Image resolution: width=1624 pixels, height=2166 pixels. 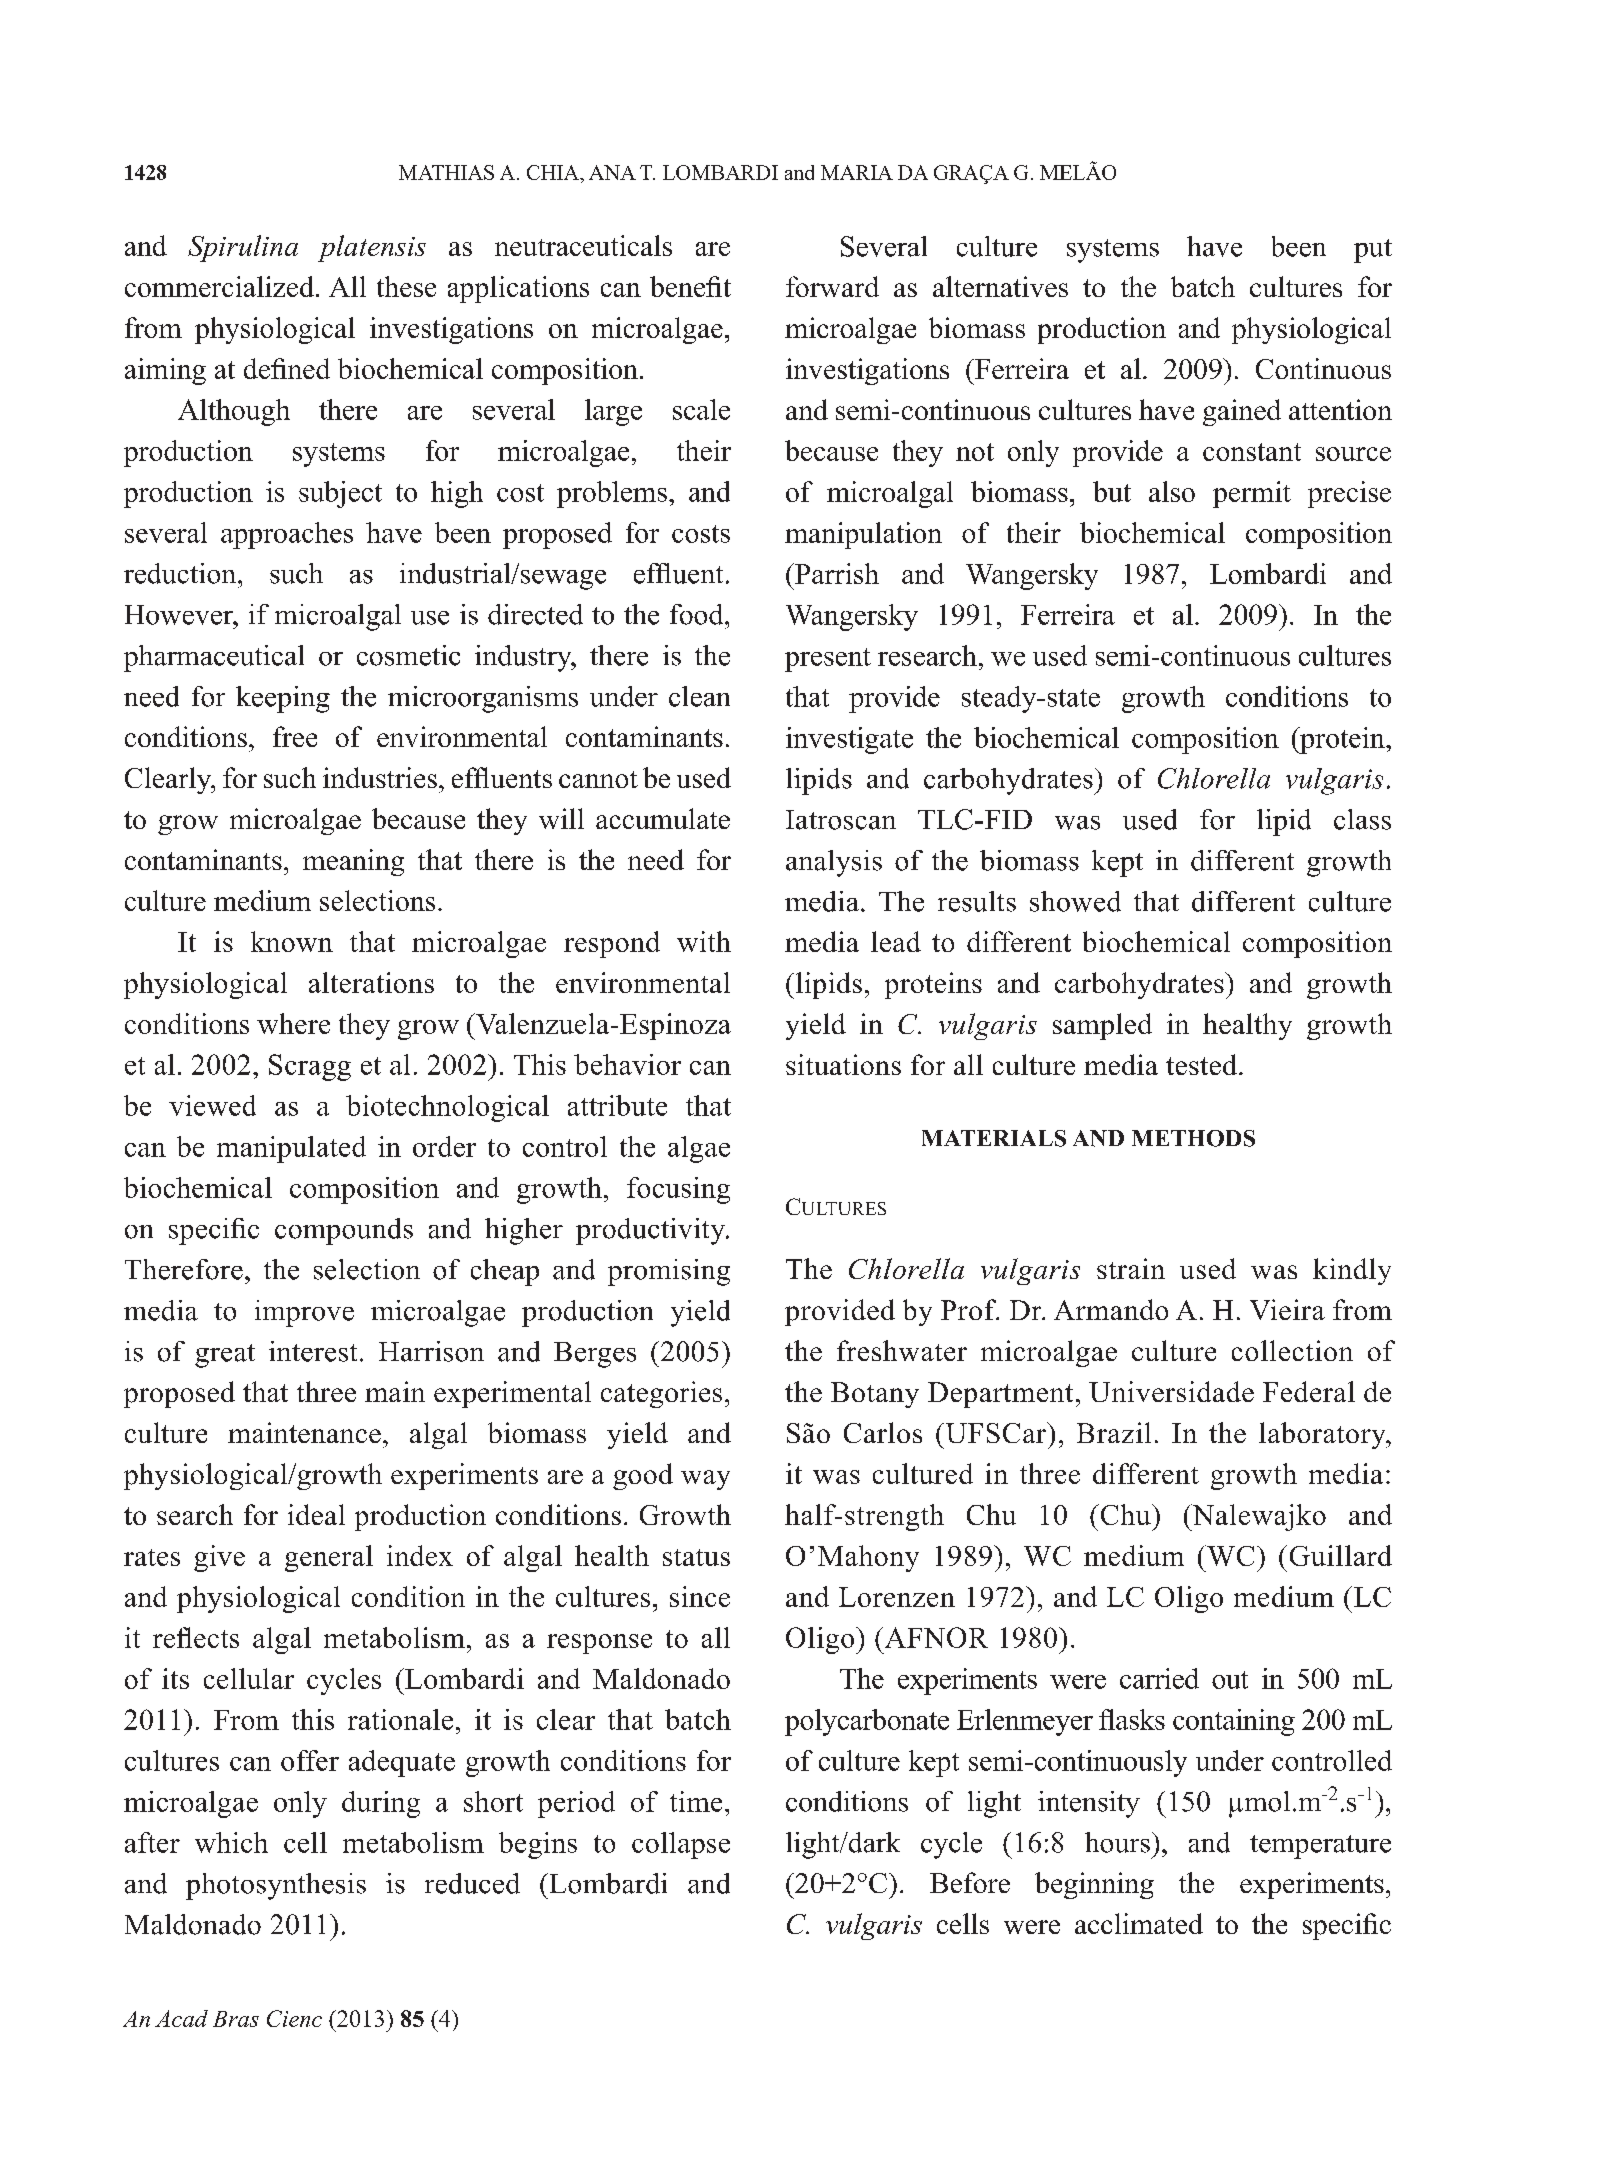 What do you see at coordinates (236, 2019) in the document?
I see `Bras` at bounding box center [236, 2019].
